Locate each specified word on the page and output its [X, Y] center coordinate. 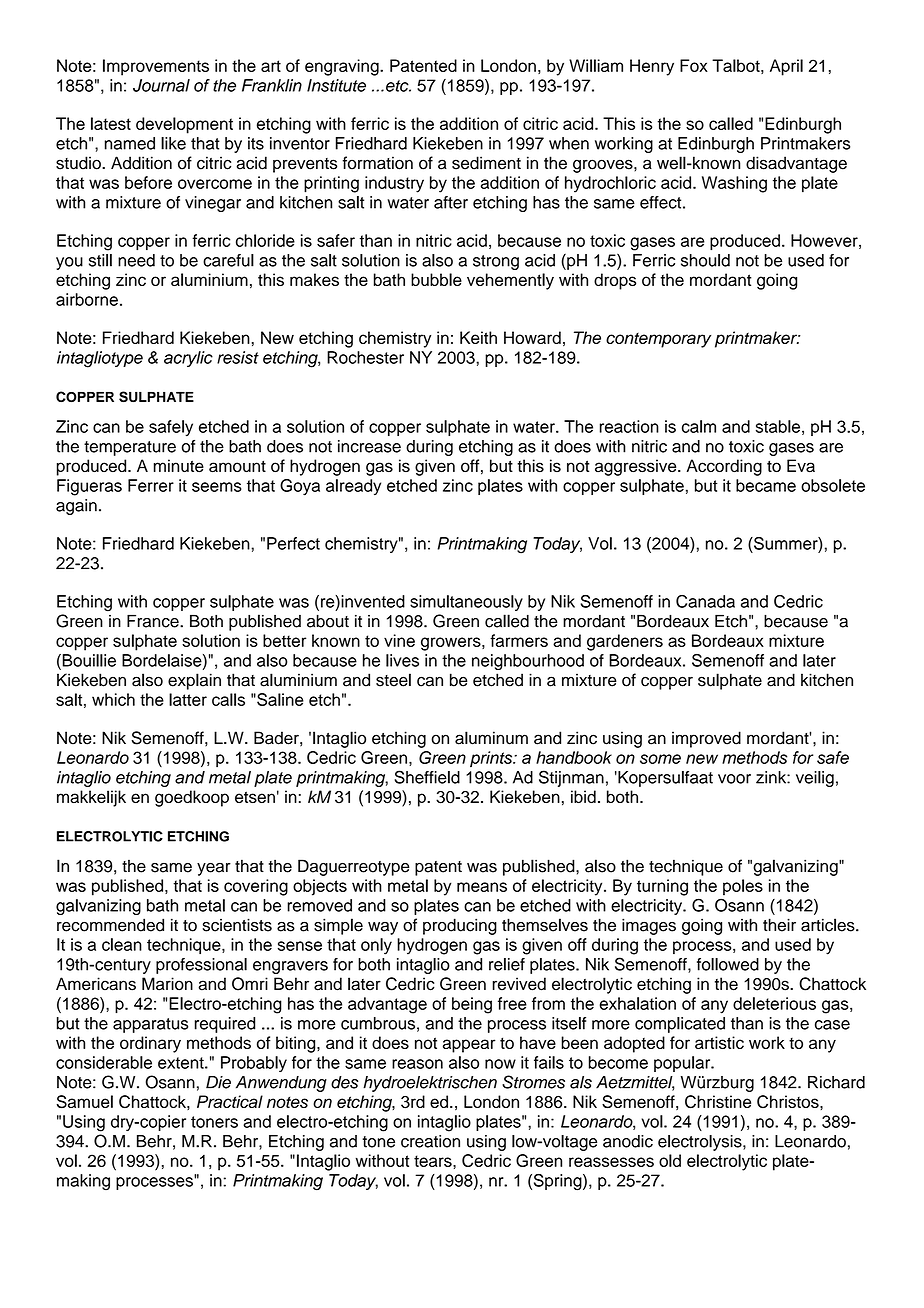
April [786, 67]
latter [188, 699]
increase [369, 446]
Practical [230, 1101]
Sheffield [427, 777]
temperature [130, 448]
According [724, 467]
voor [734, 779]
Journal [161, 85]
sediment [486, 163]
